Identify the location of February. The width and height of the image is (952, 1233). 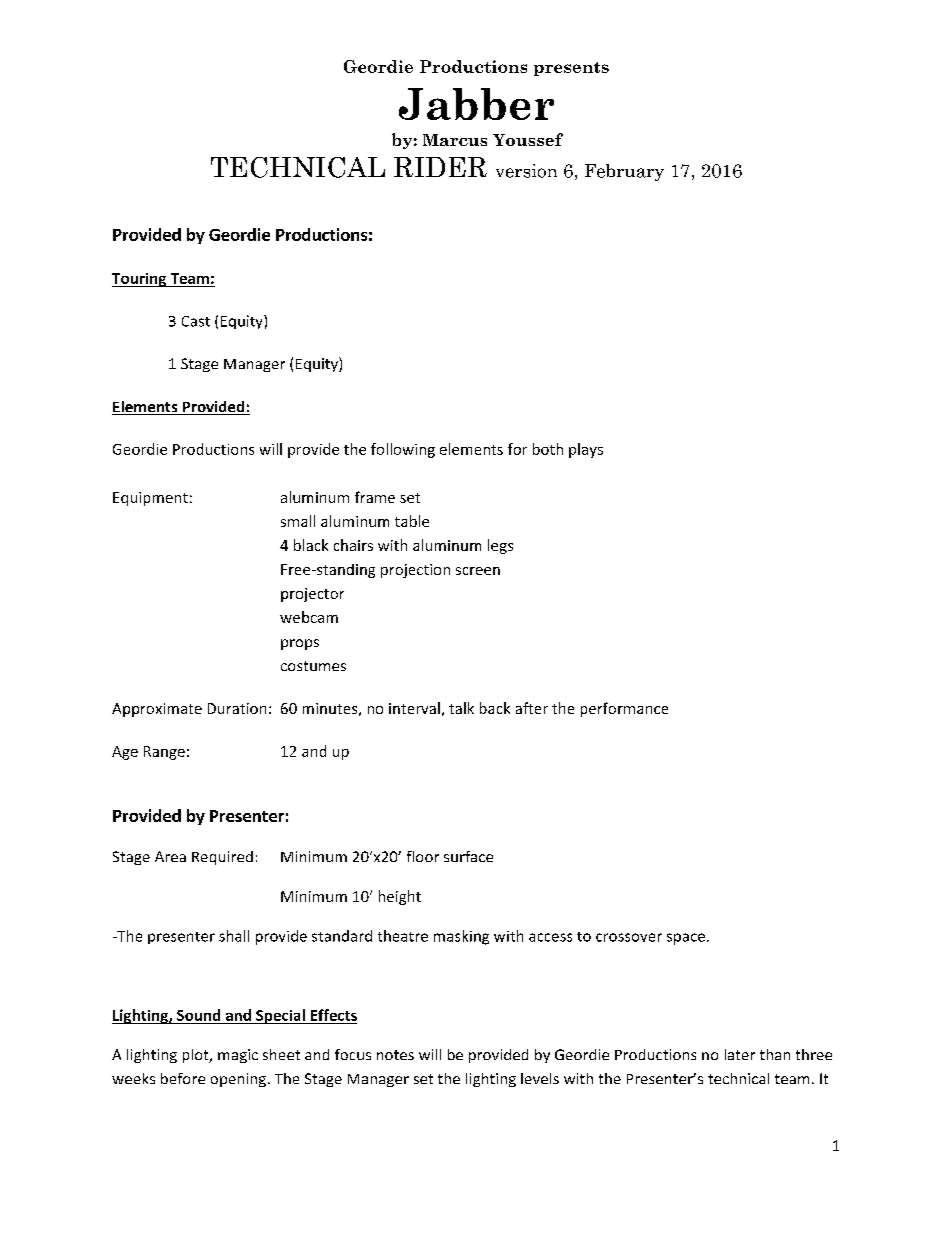
(624, 172).
